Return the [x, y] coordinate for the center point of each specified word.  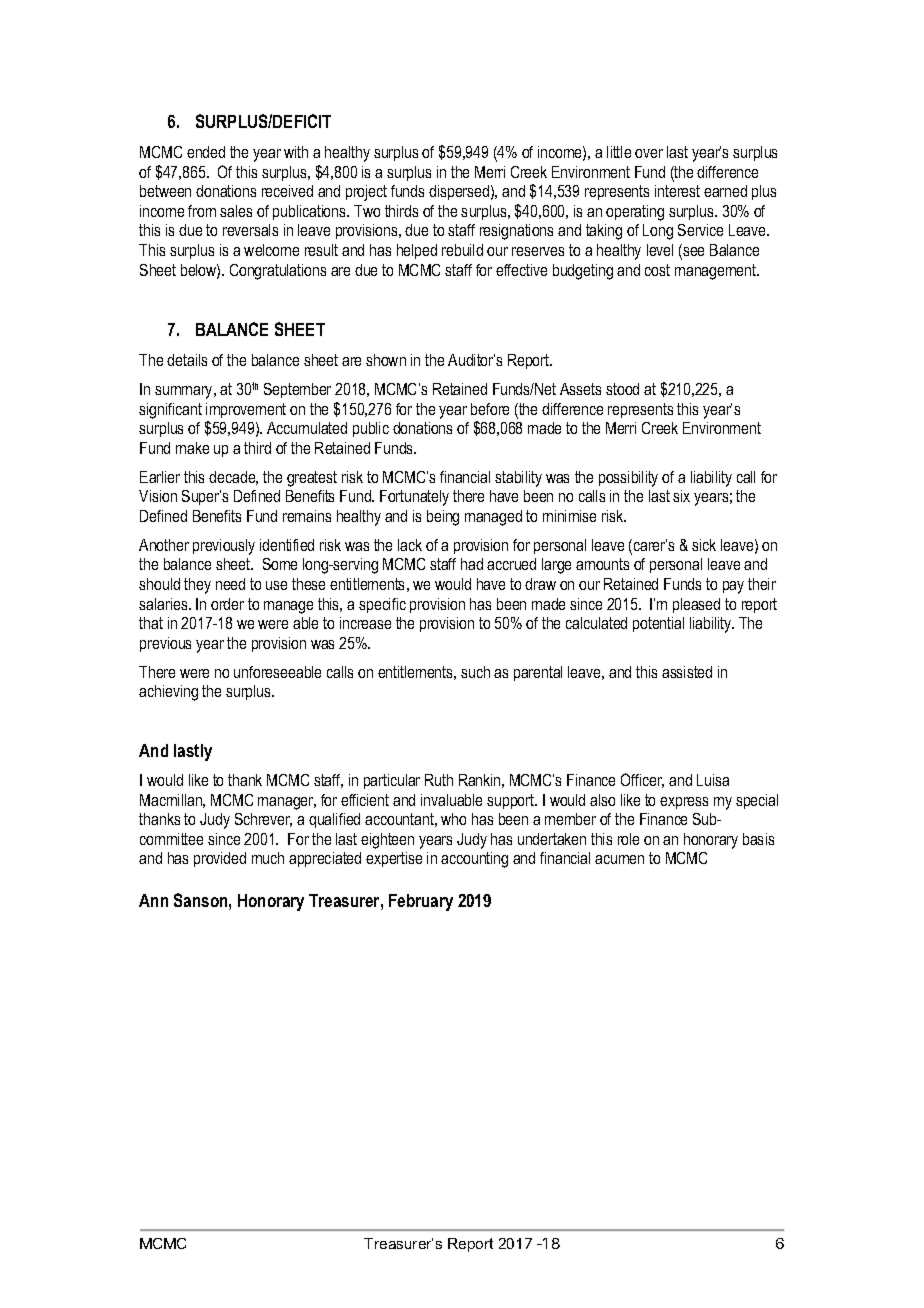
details [187, 360]
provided [220, 859]
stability [518, 479]
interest [677, 191]
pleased [696, 605]
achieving [168, 693]
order [227, 604]
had [472, 564]
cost [657, 270]
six [681, 496]
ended [206, 152]
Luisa [713, 780]
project [366, 193]
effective [521, 270]
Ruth [439, 780]
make [192, 448]
